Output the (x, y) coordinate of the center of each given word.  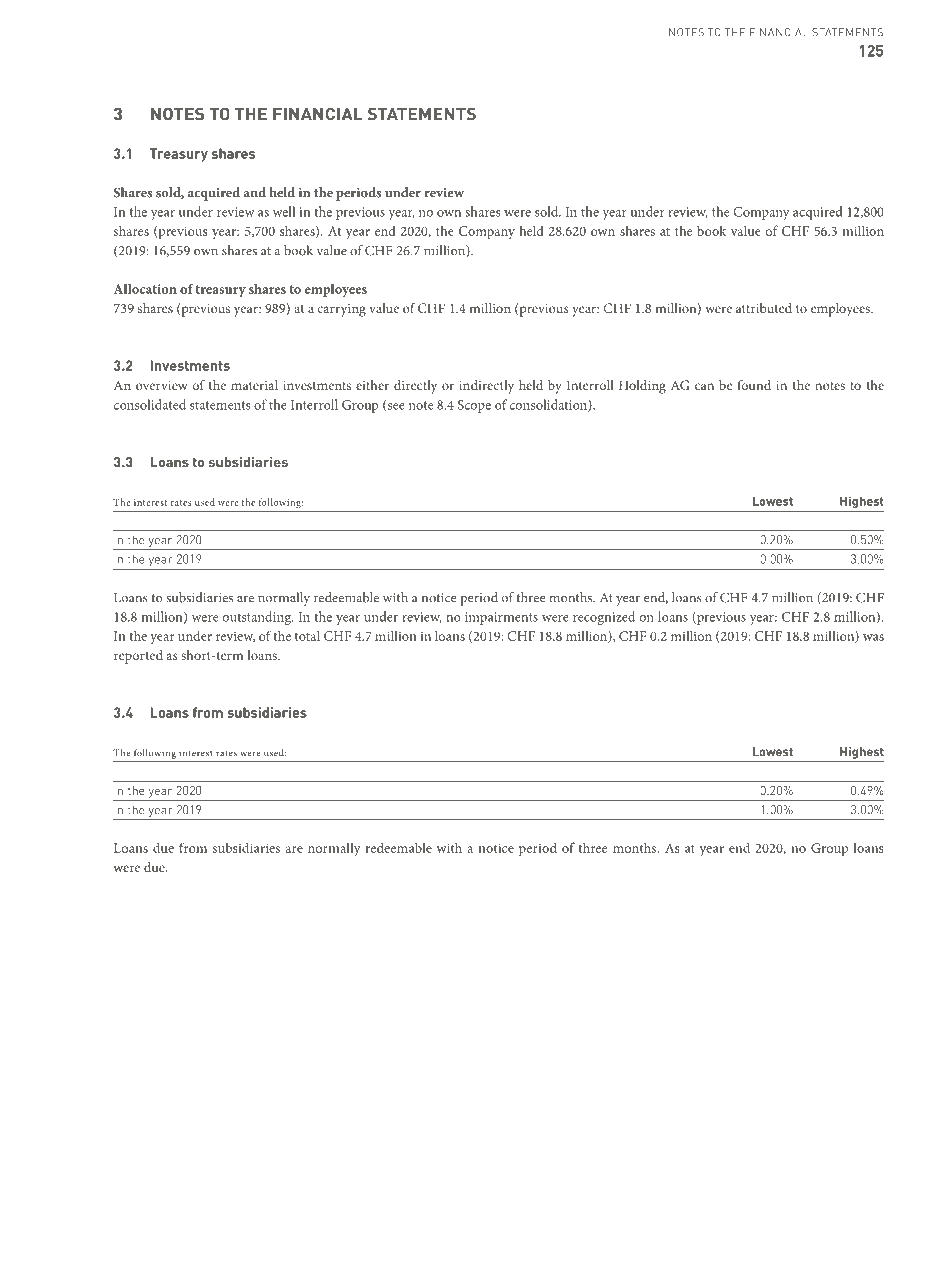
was (873, 637)
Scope (474, 406)
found (754, 385)
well (284, 211)
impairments (501, 618)
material (254, 385)
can (704, 386)
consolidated (150, 404)
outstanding (258, 618)
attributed (764, 308)
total (307, 635)
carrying (342, 310)
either (372, 385)
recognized (604, 618)
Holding (642, 387)
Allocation (145, 289)
